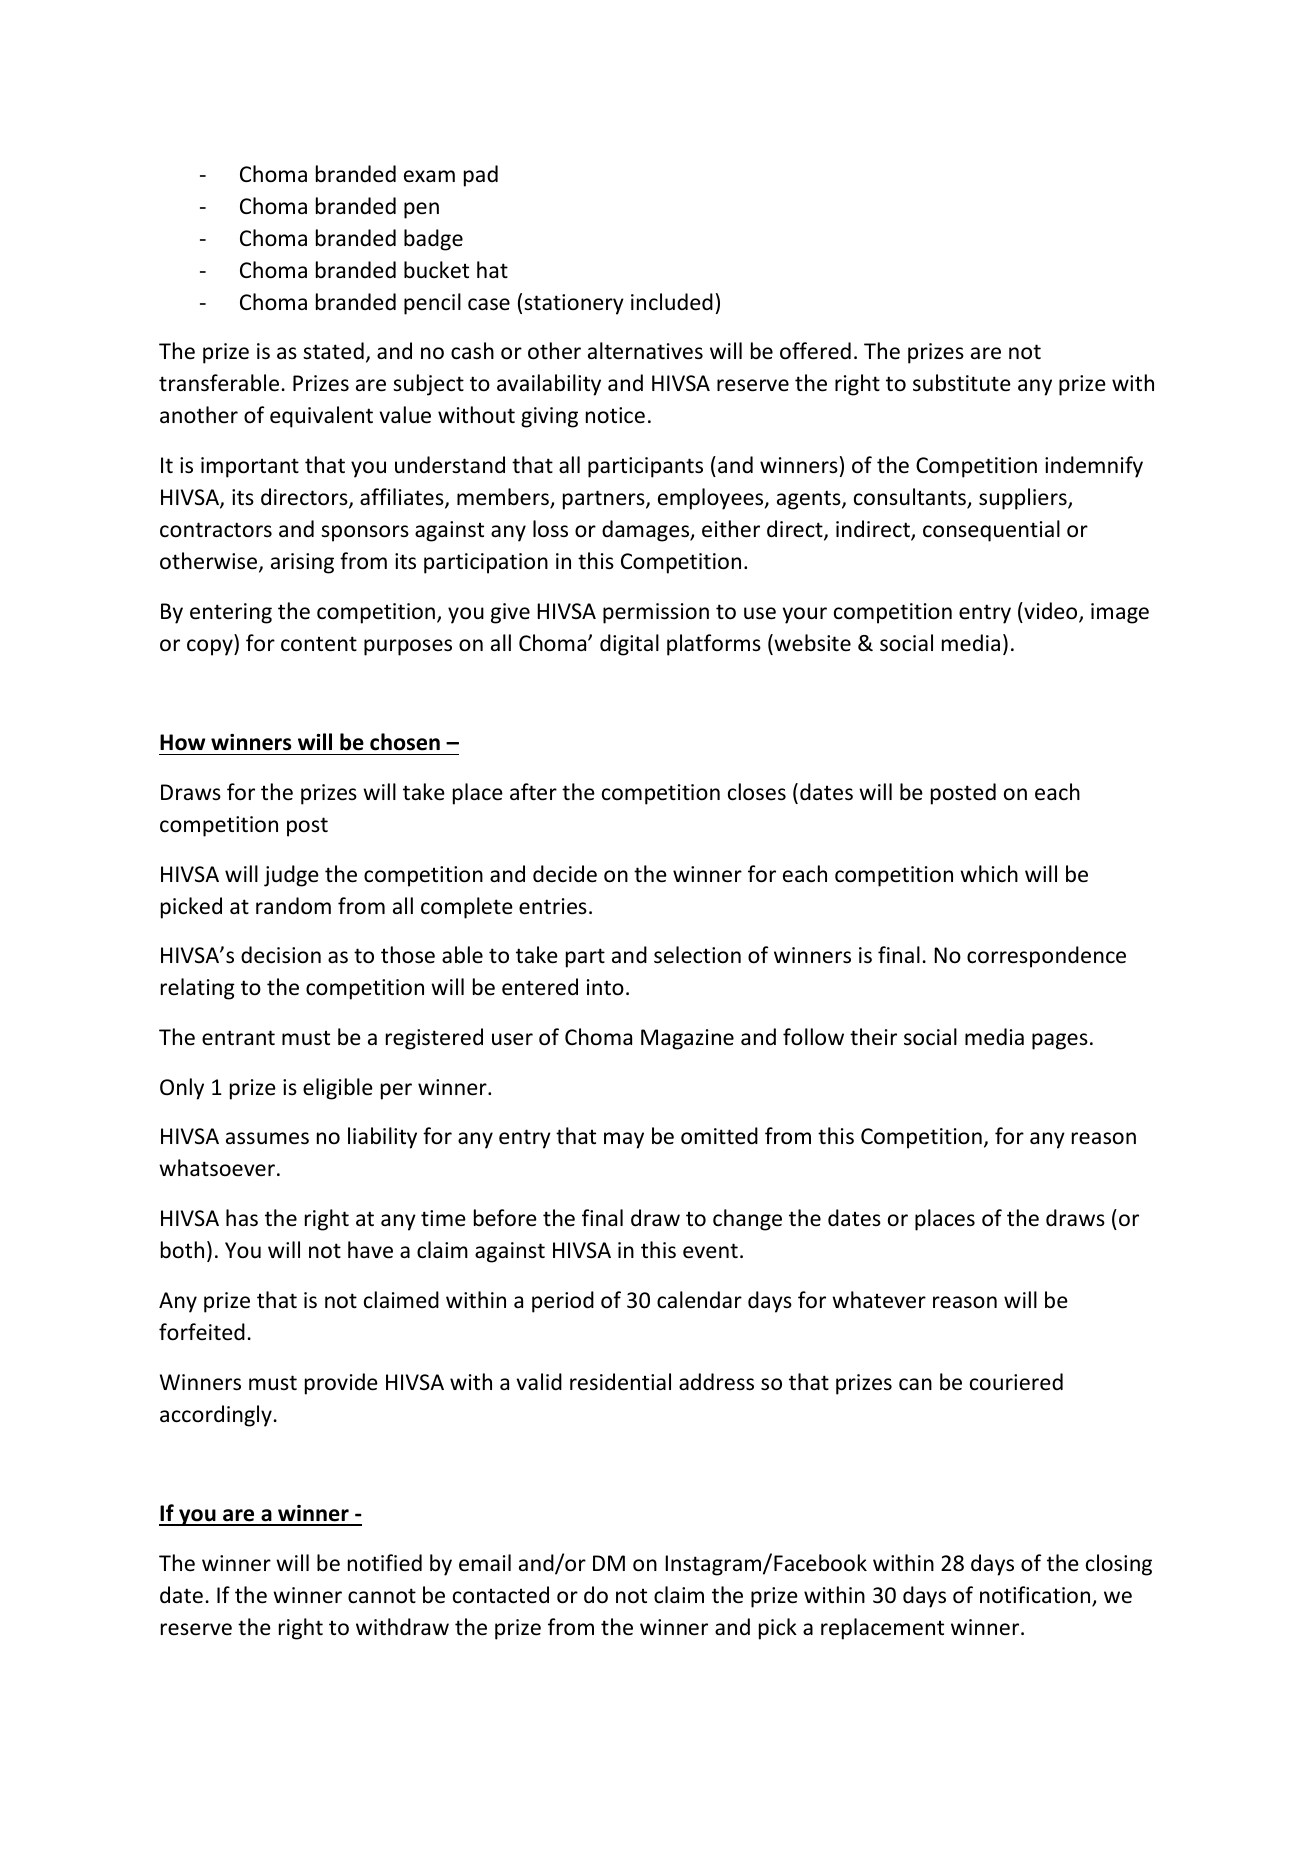  Describe the element at coordinates (385, 1562) in the page. I see `notified` at that location.
